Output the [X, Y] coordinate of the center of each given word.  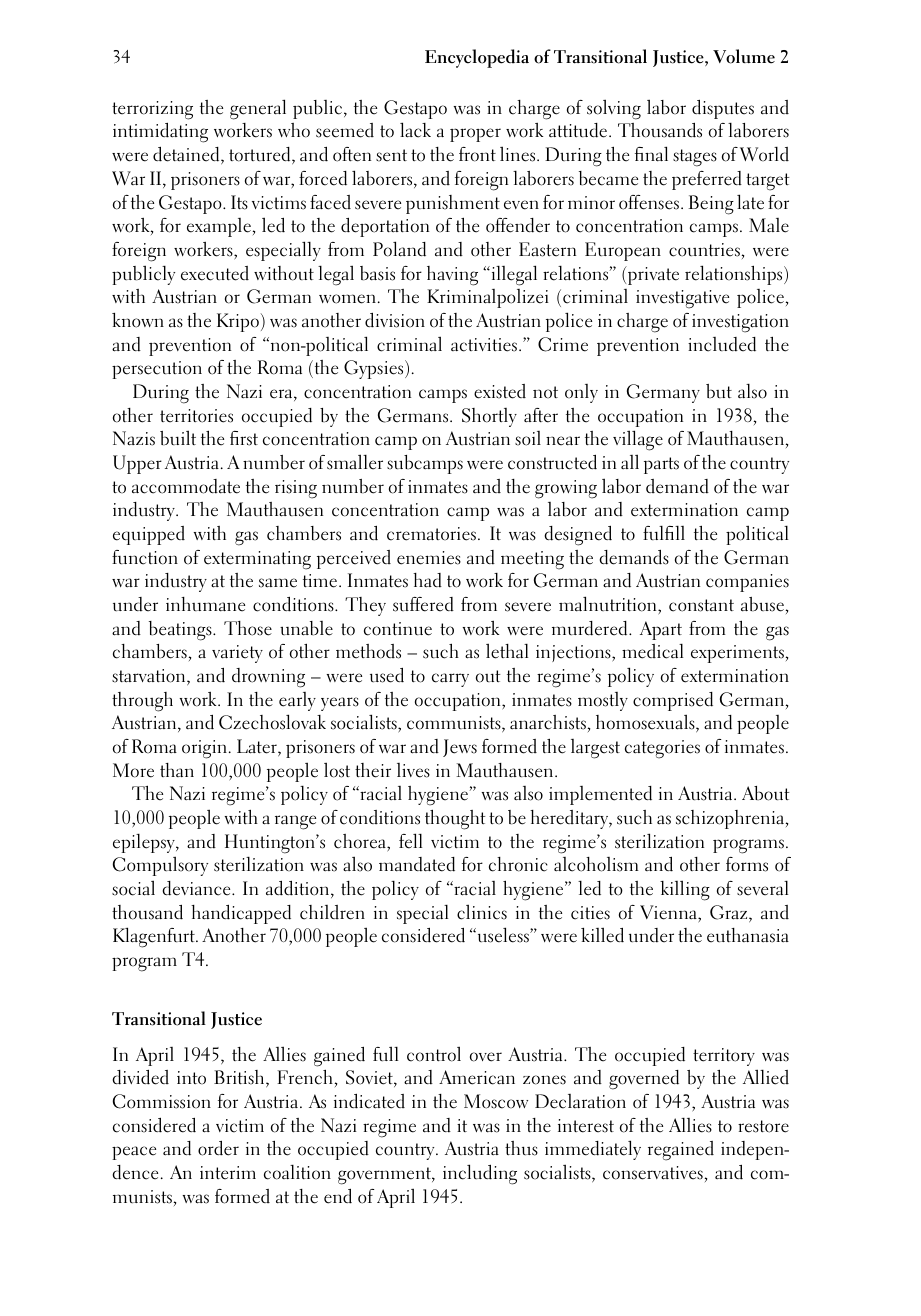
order [218, 1148]
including [480, 1174]
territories [196, 416]
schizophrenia [730, 819]
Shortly [489, 417]
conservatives [653, 1173]
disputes [723, 109]
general [258, 109]
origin [204, 749]
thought [455, 819]
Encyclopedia [477, 58]
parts [661, 465]
